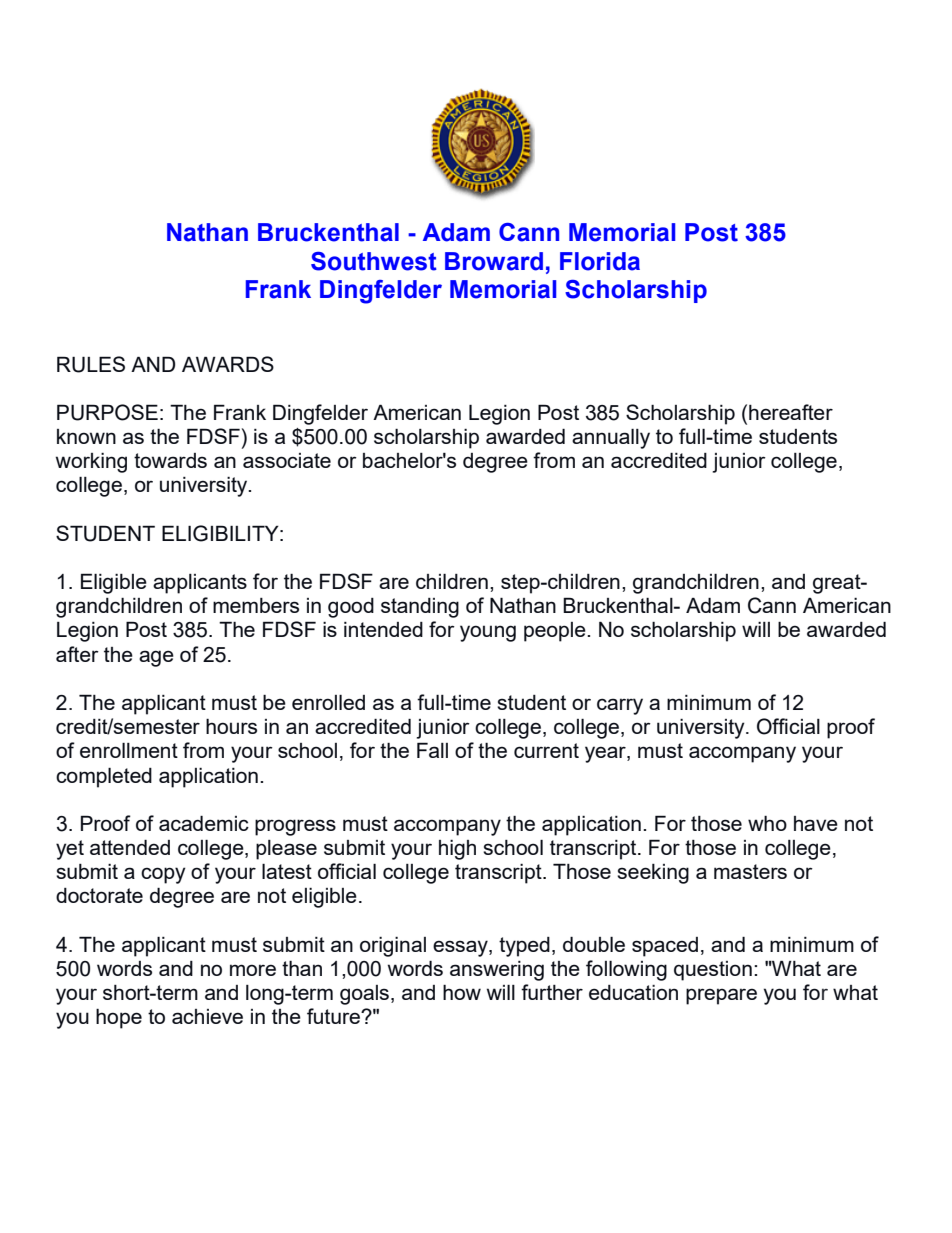 The image size is (952, 1233). Describe the element at coordinates (721, 996) in the screenshot. I see `prepare` at that location.
